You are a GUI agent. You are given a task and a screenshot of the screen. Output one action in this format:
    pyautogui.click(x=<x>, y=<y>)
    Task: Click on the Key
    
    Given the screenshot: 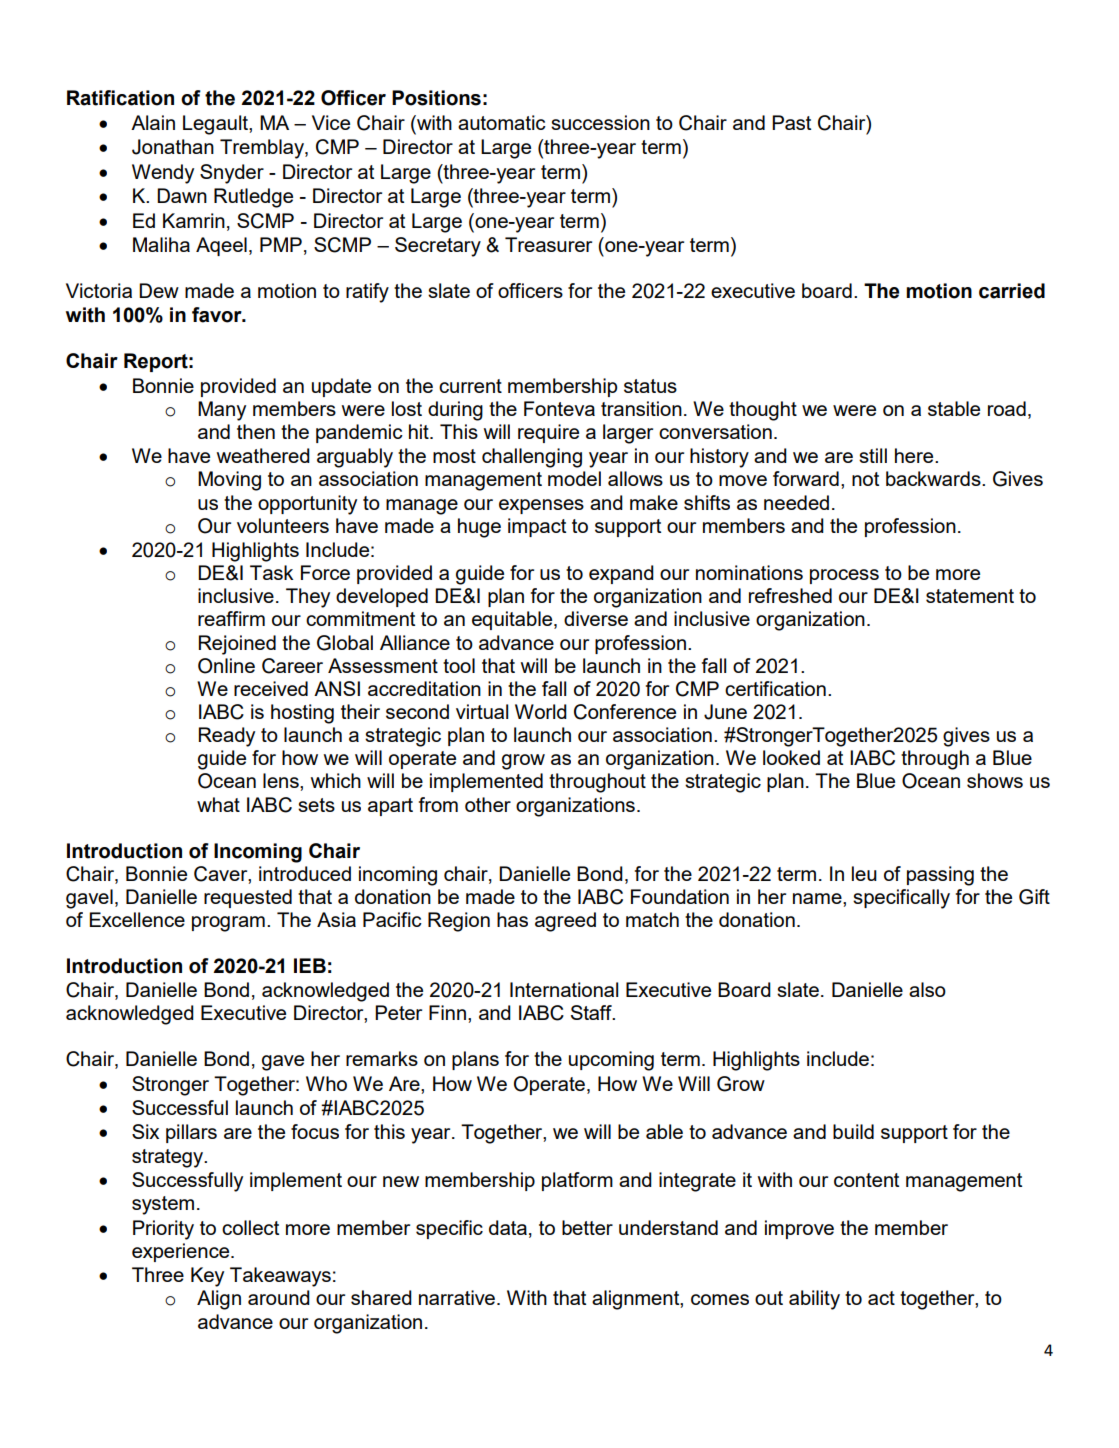 What is the action you would take?
    pyautogui.click(x=207, y=1277)
